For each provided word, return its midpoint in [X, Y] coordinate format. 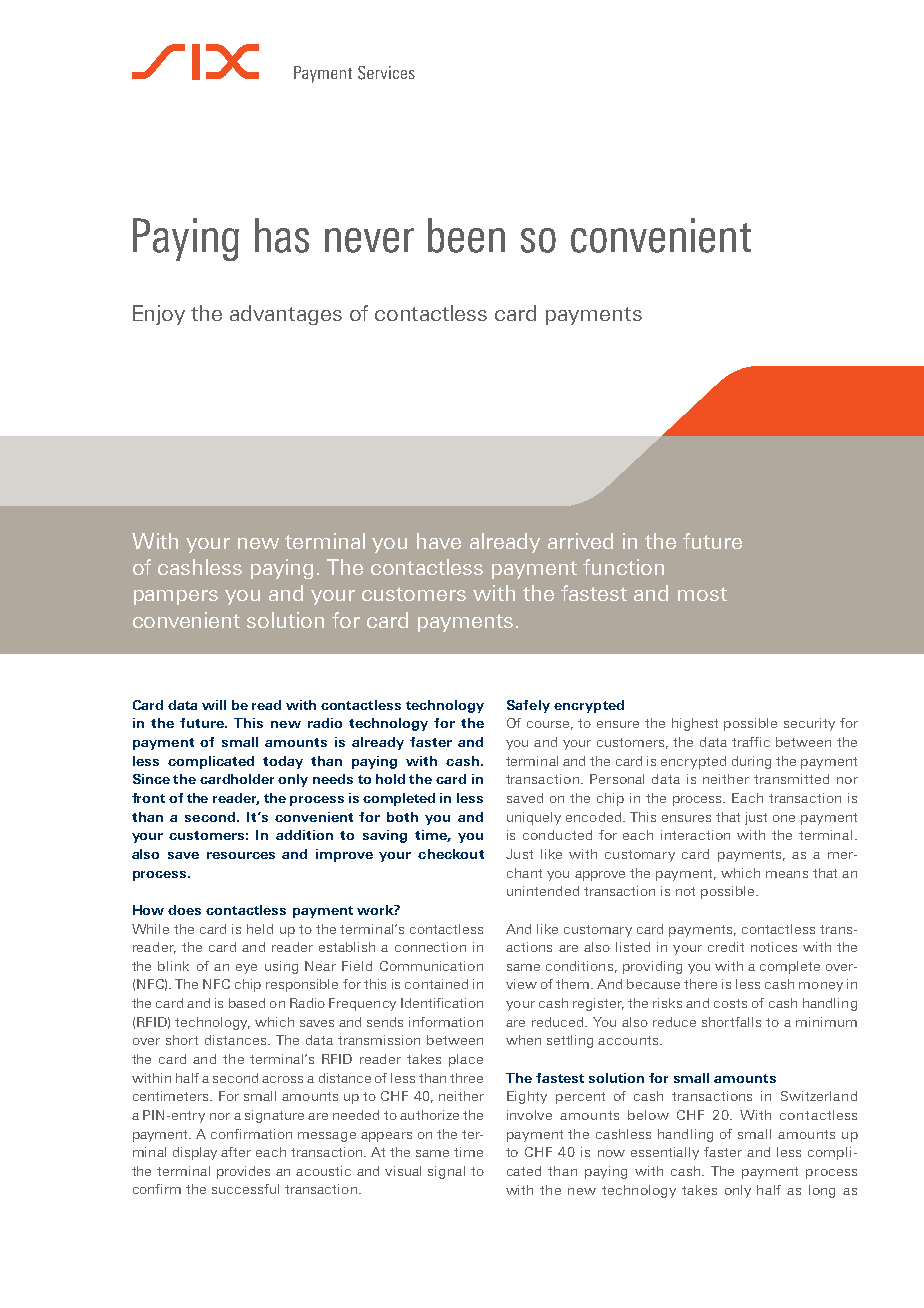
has [282, 235]
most [702, 594]
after [236, 1152]
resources [241, 855]
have [439, 541]
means [787, 874]
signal [446, 1172]
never [369, 240]
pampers [176, 597]
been [466, 235]
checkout [451, 854]
